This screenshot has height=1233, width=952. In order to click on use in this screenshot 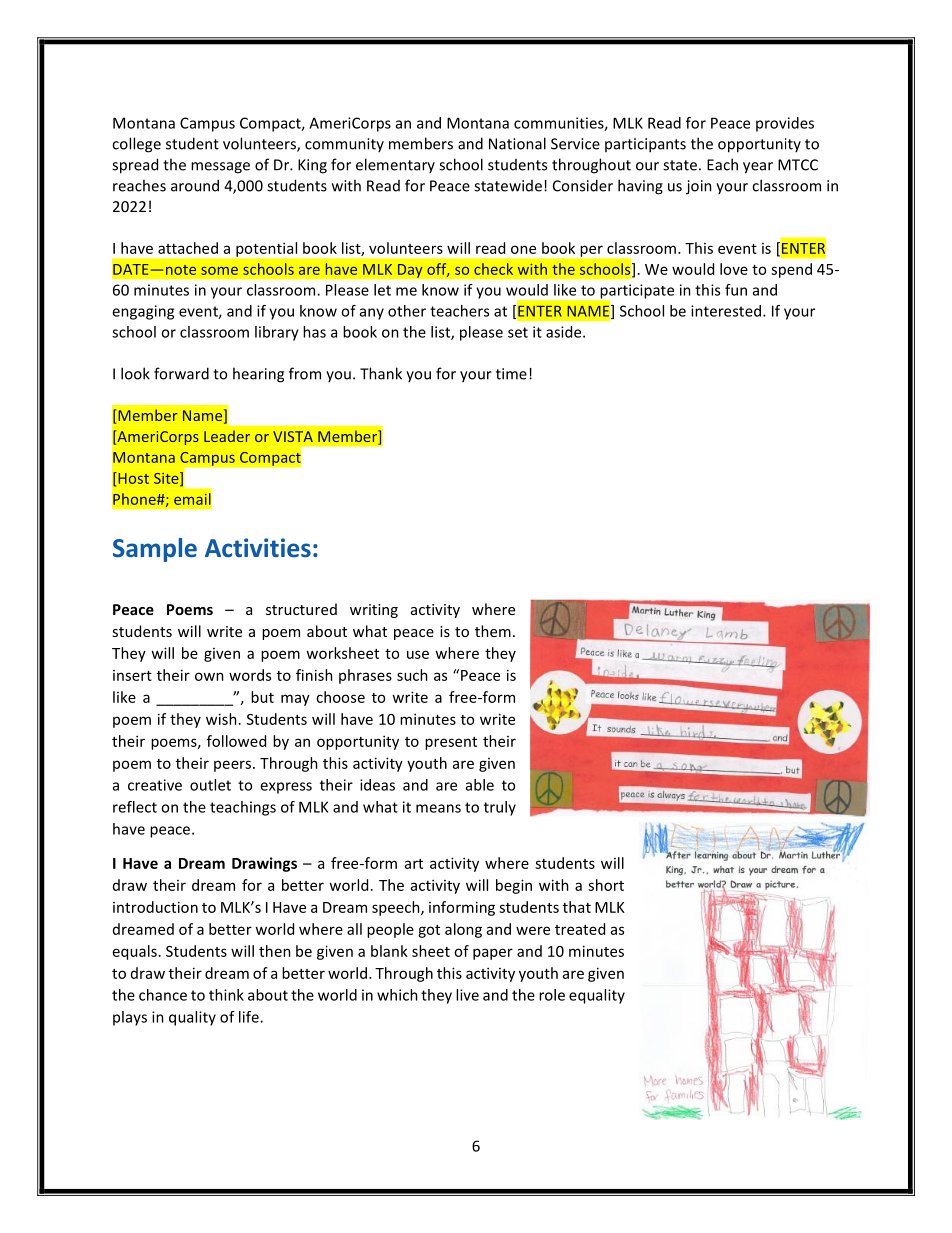, I will do `click(418, 654)`.
